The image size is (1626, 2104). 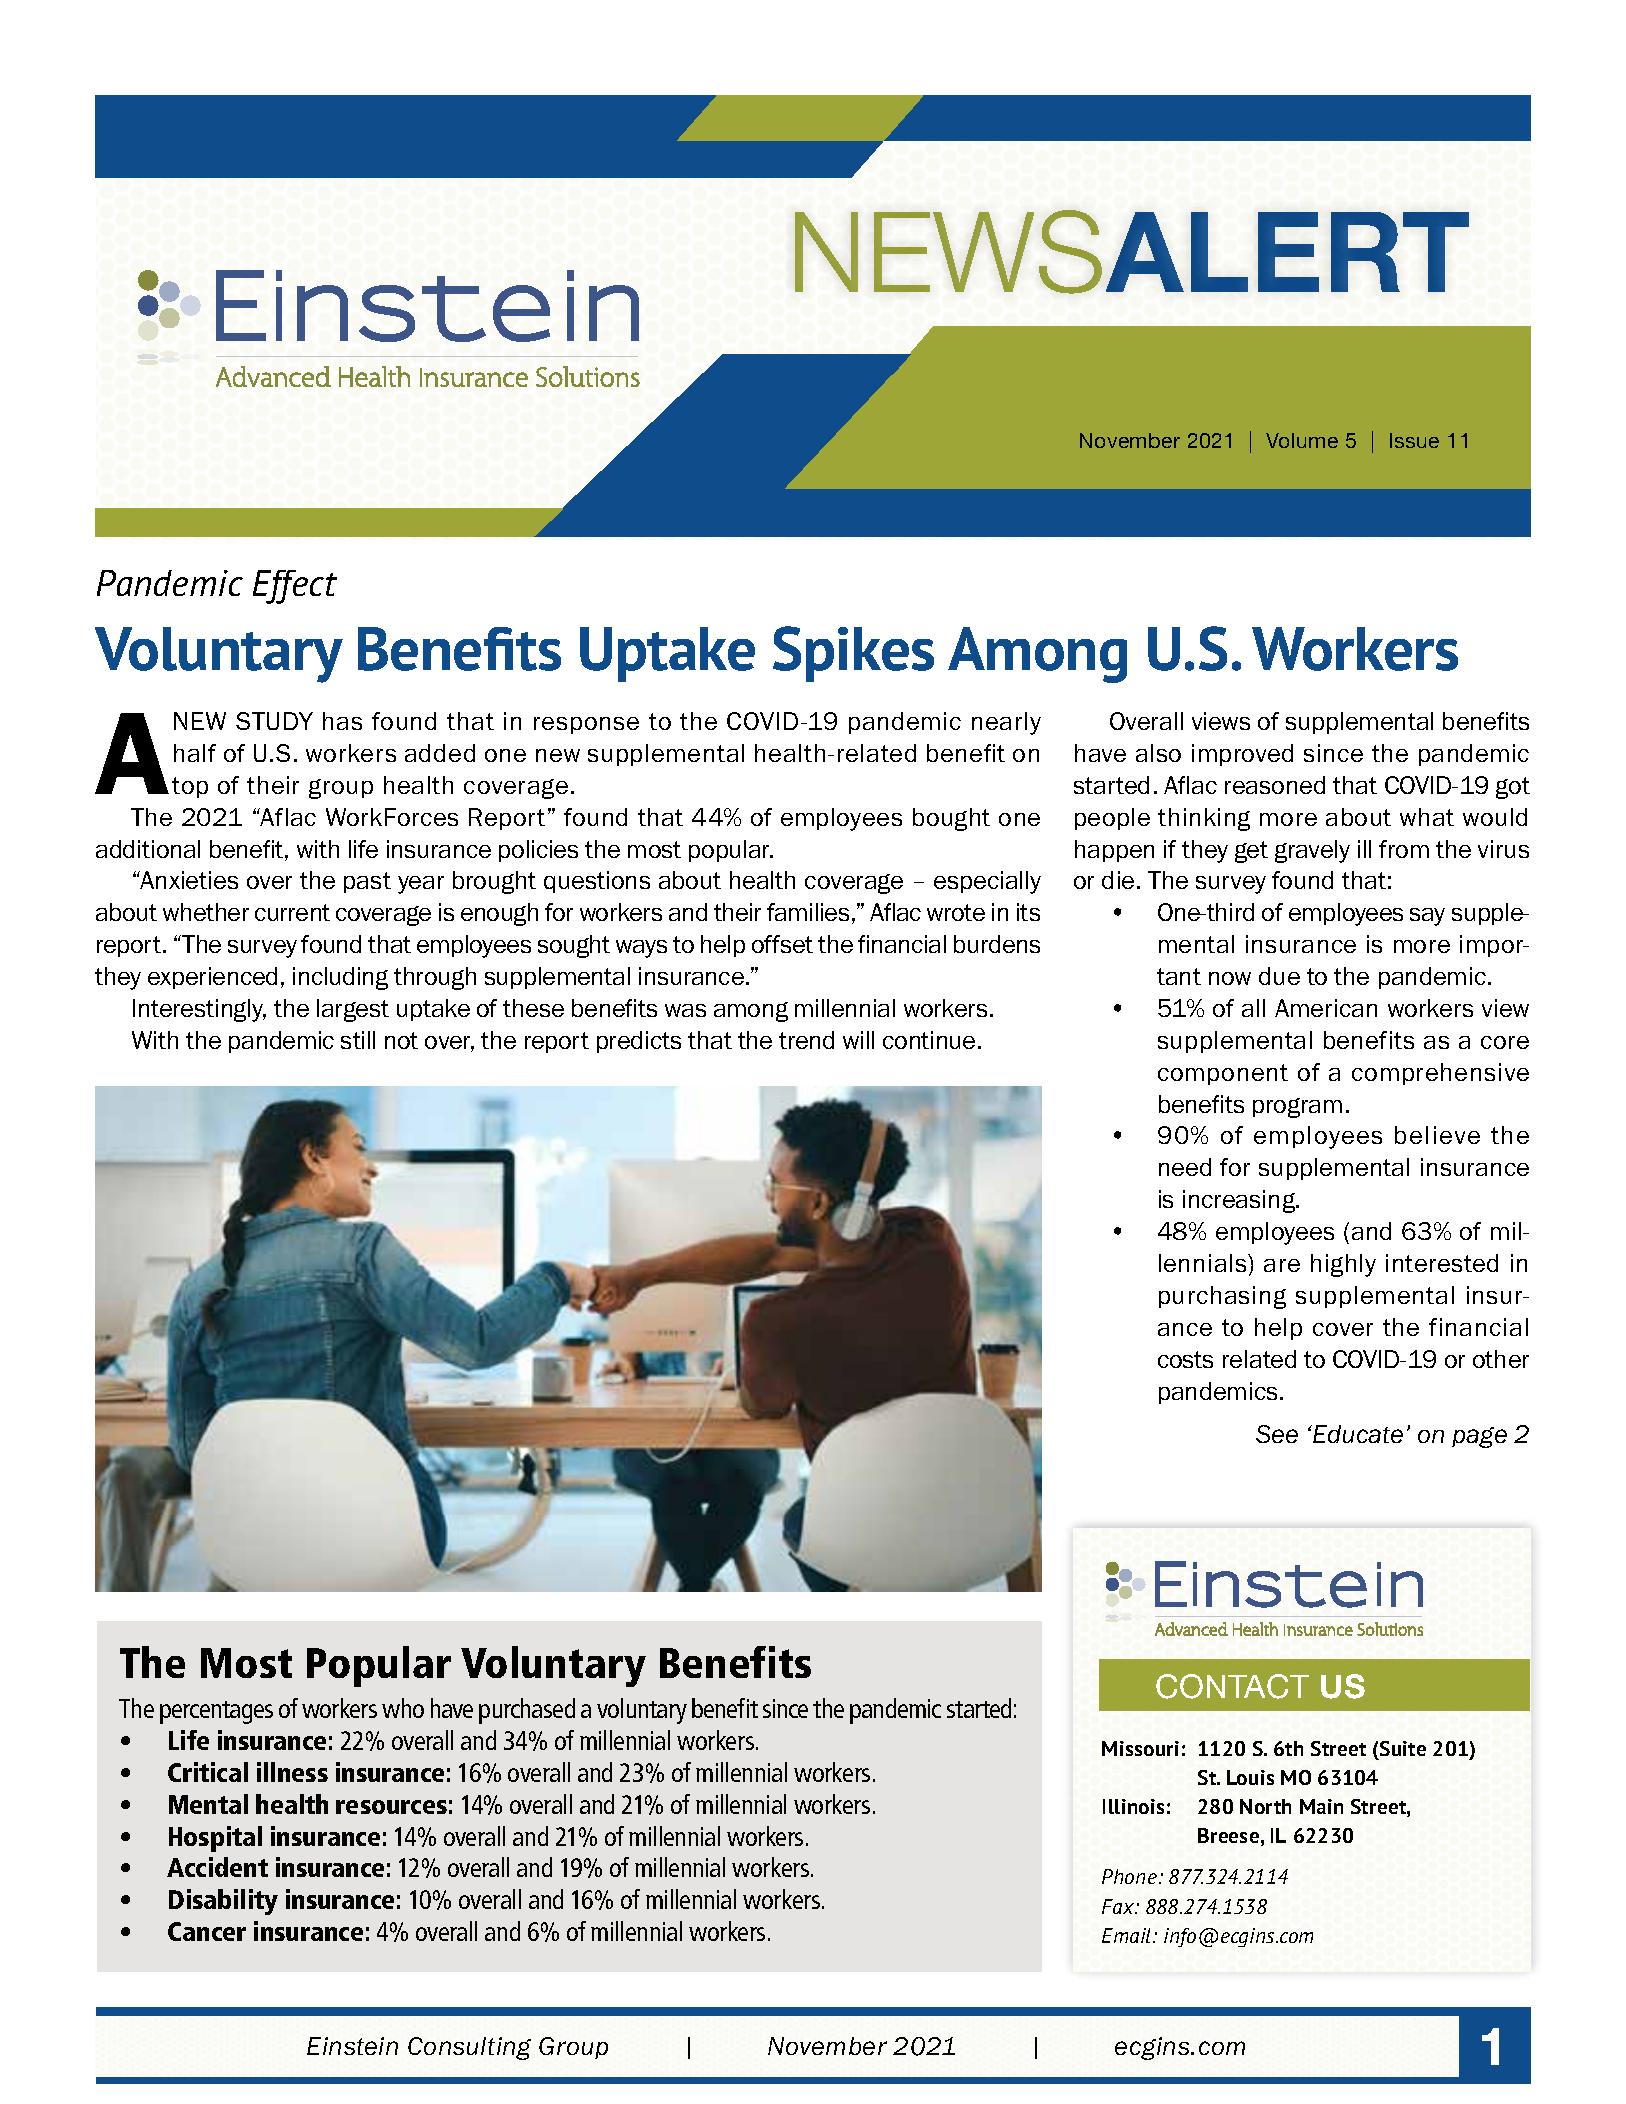 What do you see at coordinates (352, 2046) in the screenshot?
I see `Einstein` at bounding box center [352, 2046].
